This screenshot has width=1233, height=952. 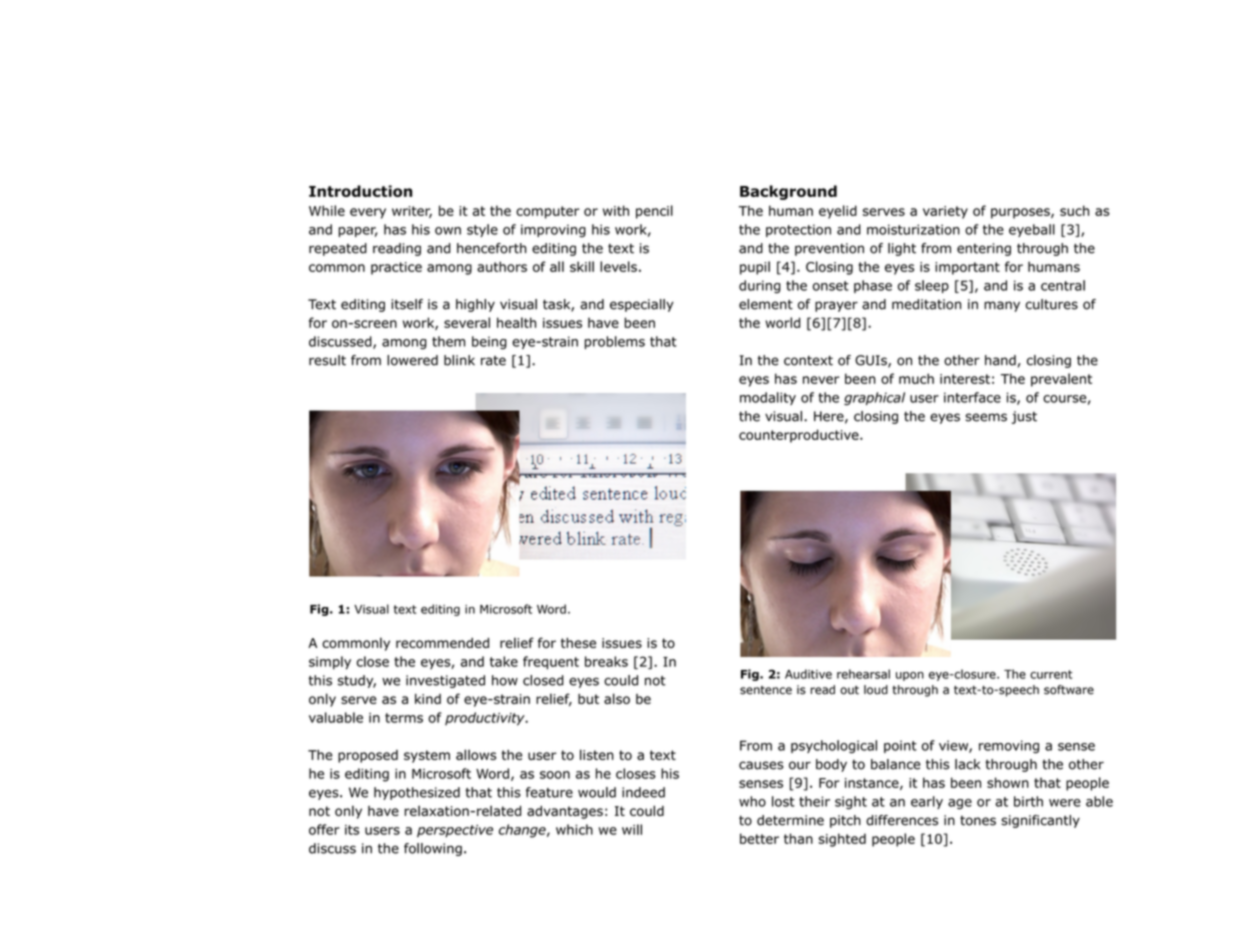 What do you see at coordinates (986, 417) in the screenshot?
I see `seems` at bounding box center [986, 417].
